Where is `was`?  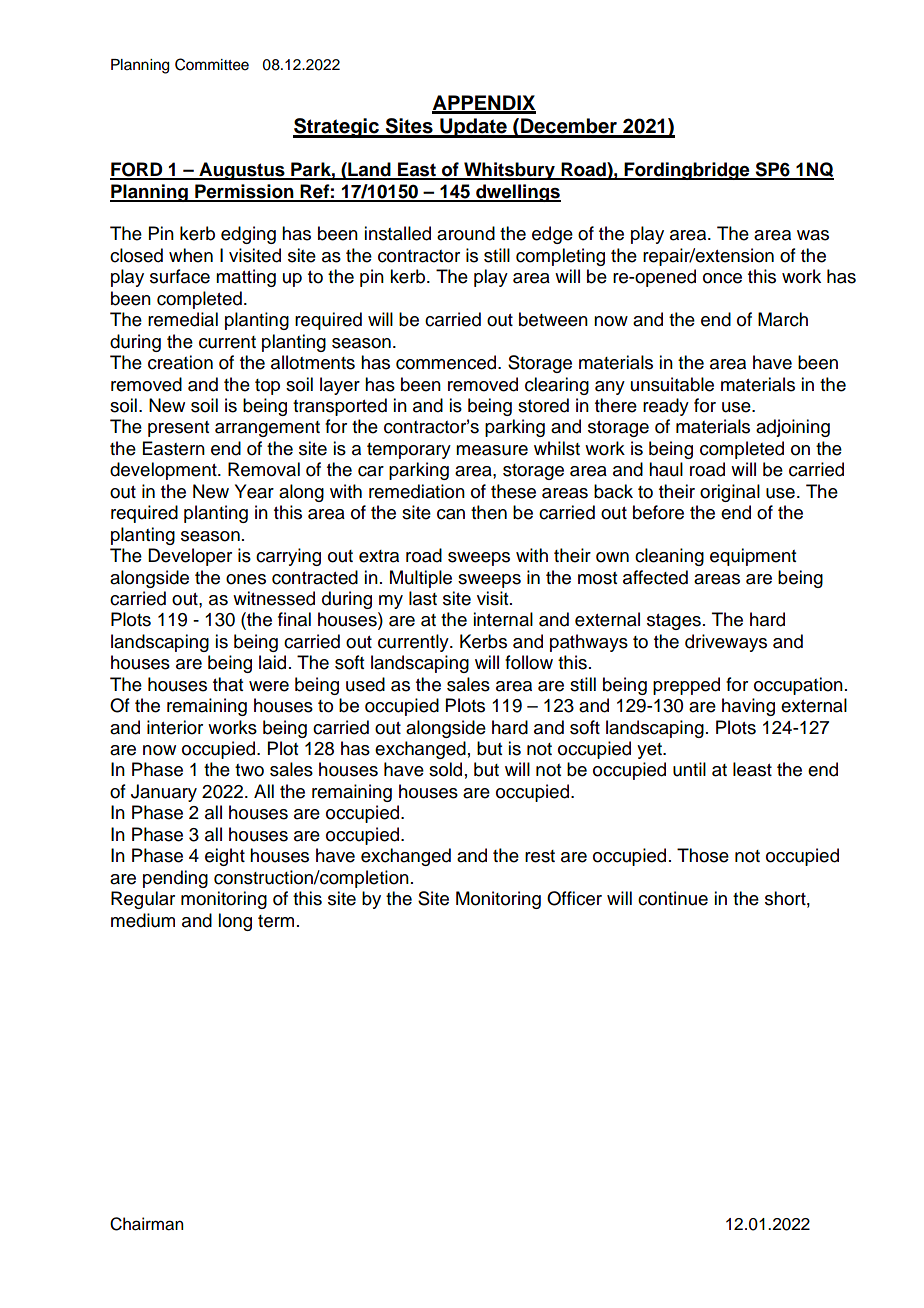 was is located at coordinates (813, 235).
